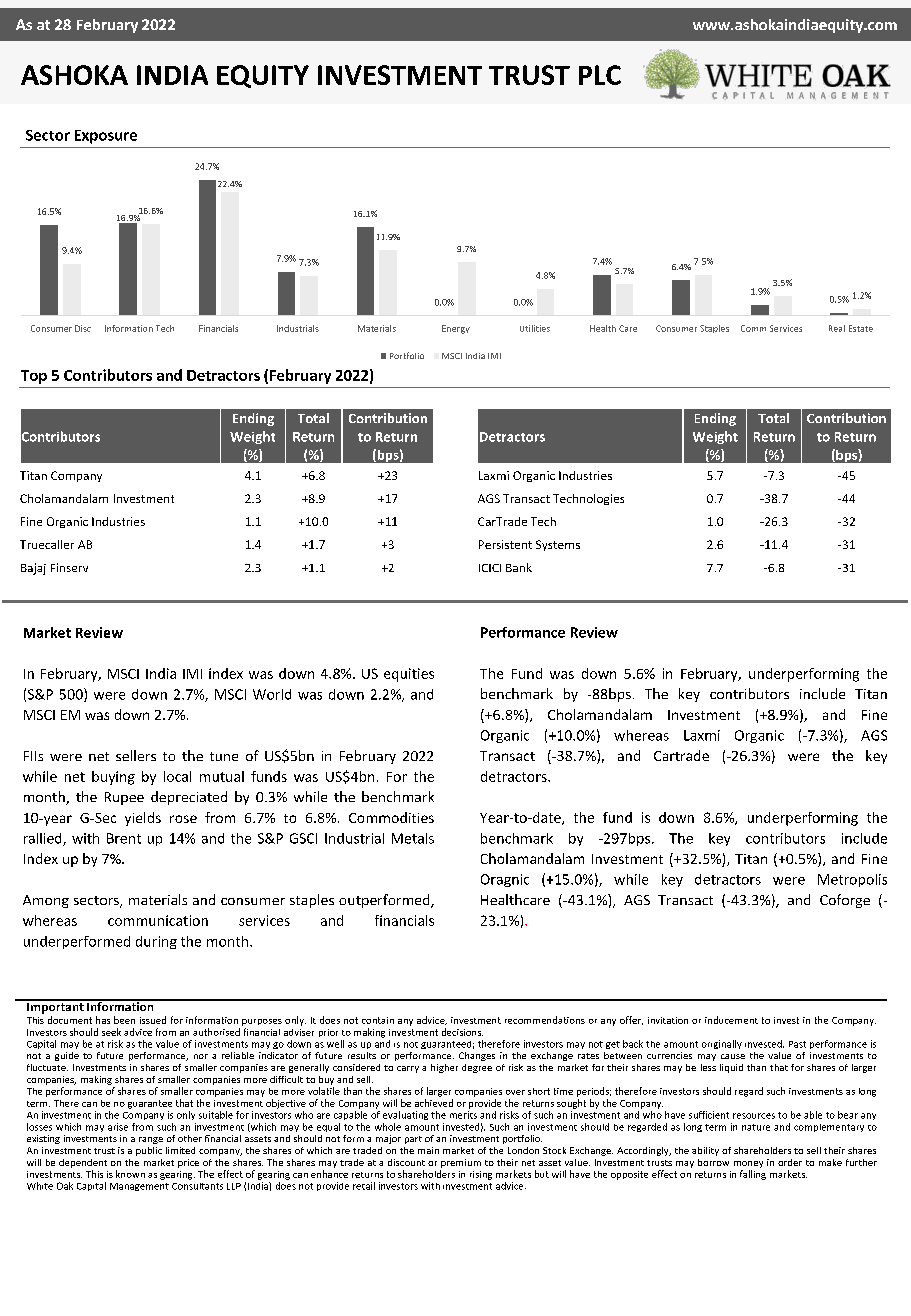  I want to click on Persistent, so click(505, 544).
